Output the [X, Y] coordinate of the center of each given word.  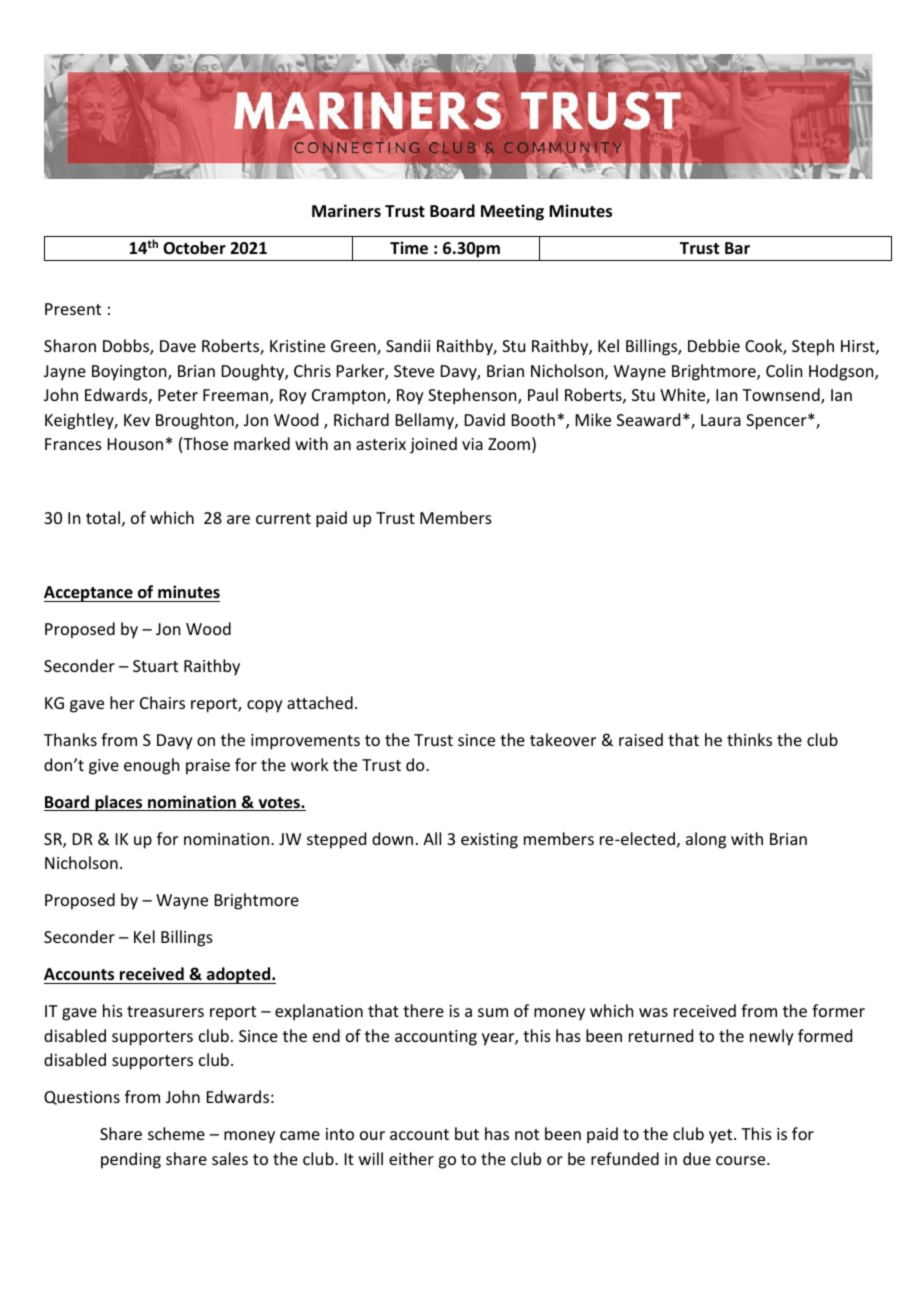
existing [489, 841]
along [706, 840]
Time [409, 248]
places [119, 803]
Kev [137, 420]
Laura [721, 420]
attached [320, 702]
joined [433, 445]
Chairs [162, 702]
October [194, 248]
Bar [737, 248]
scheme [176, 1133]
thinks [749, 739]
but [467, 1133]
